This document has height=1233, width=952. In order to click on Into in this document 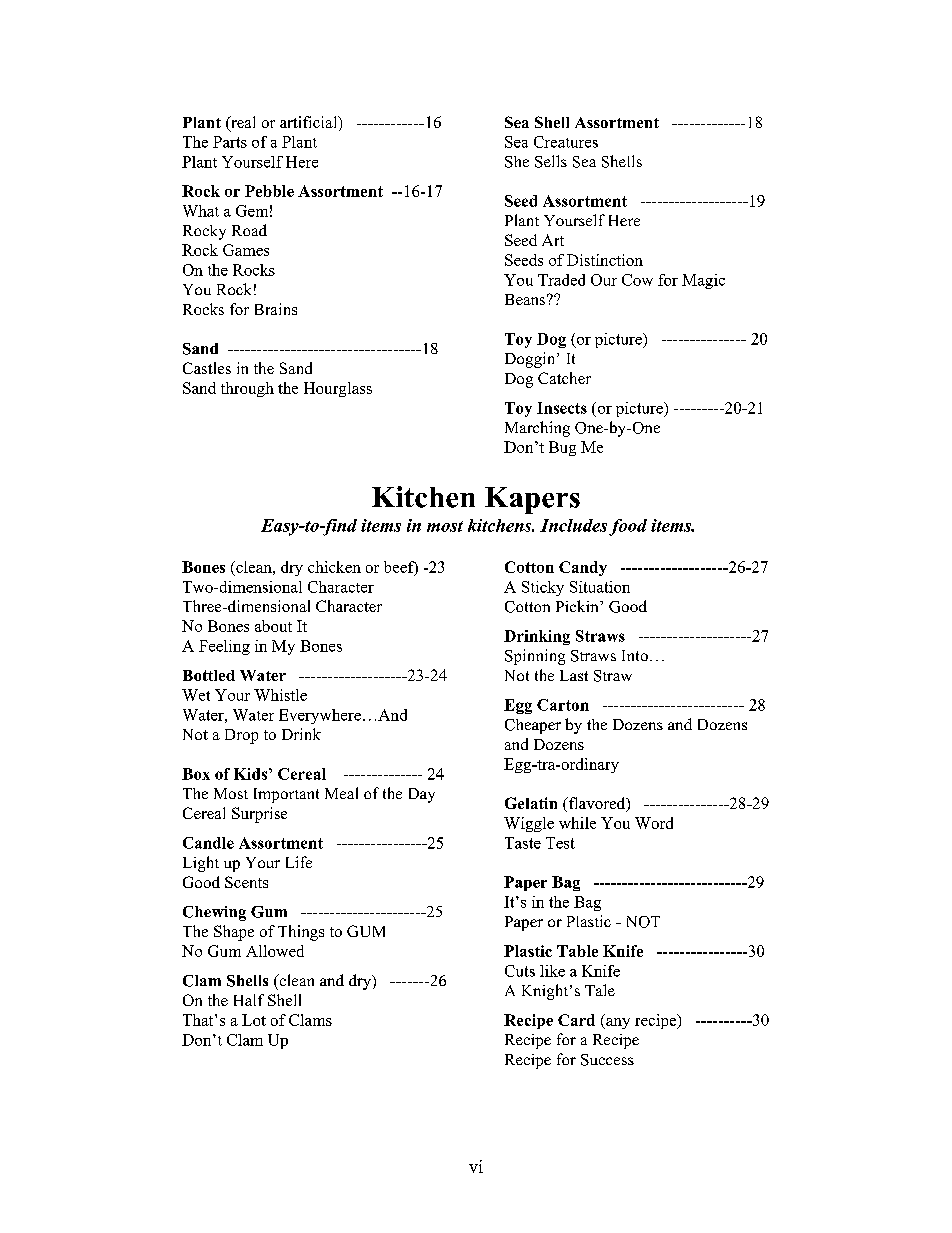, I will do `click(635, 655)`.
